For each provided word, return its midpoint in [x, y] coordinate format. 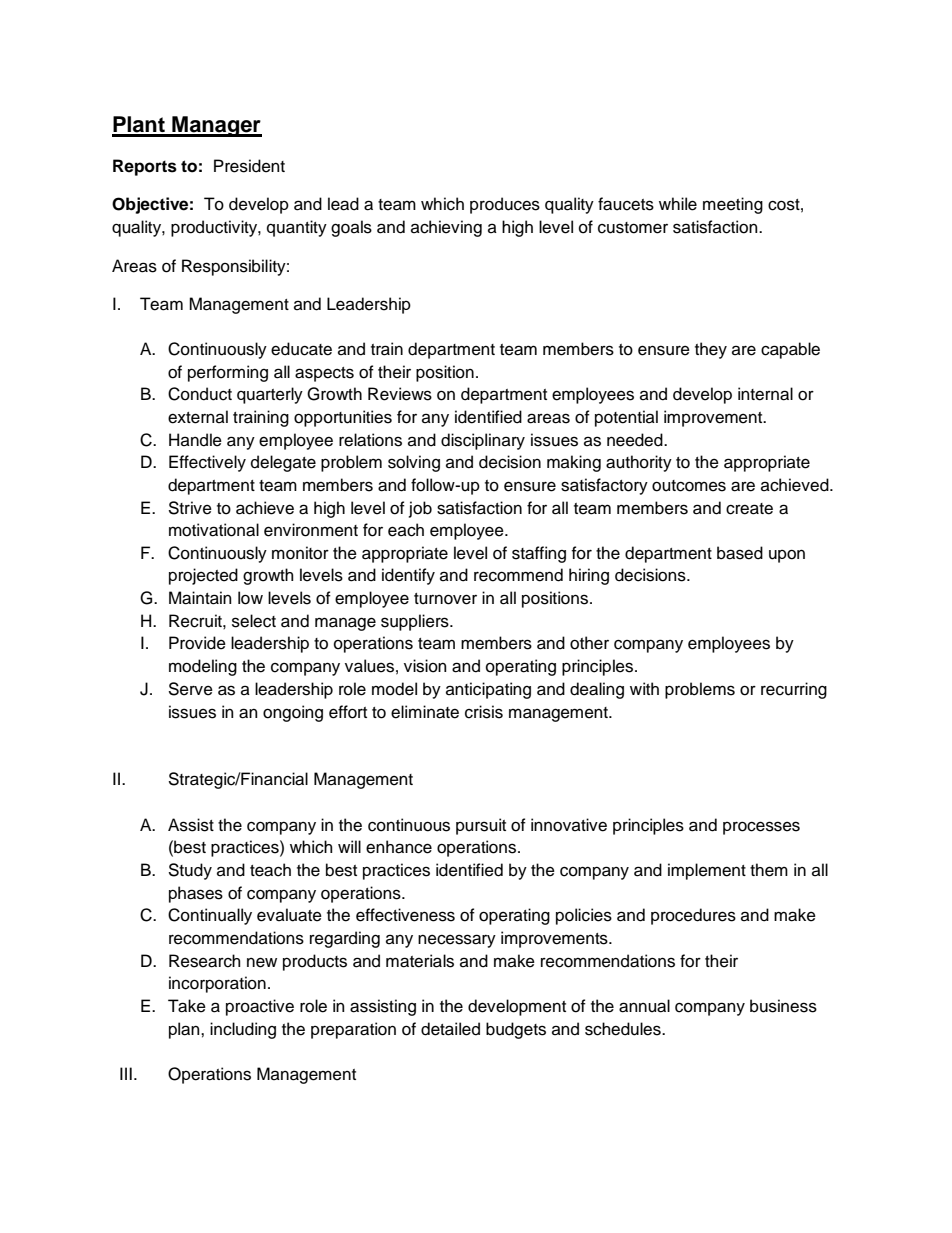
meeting [733, 205]
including [243, 1030]
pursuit [481, 826]
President [249, 166]
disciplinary [483, 441]
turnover [445, 599]
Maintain [200, 598]
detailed [450, 1029]
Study [190, 871]
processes [761, 828]
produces [505, 205]
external [198, 417]
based [740, 553]
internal [765, 394]
